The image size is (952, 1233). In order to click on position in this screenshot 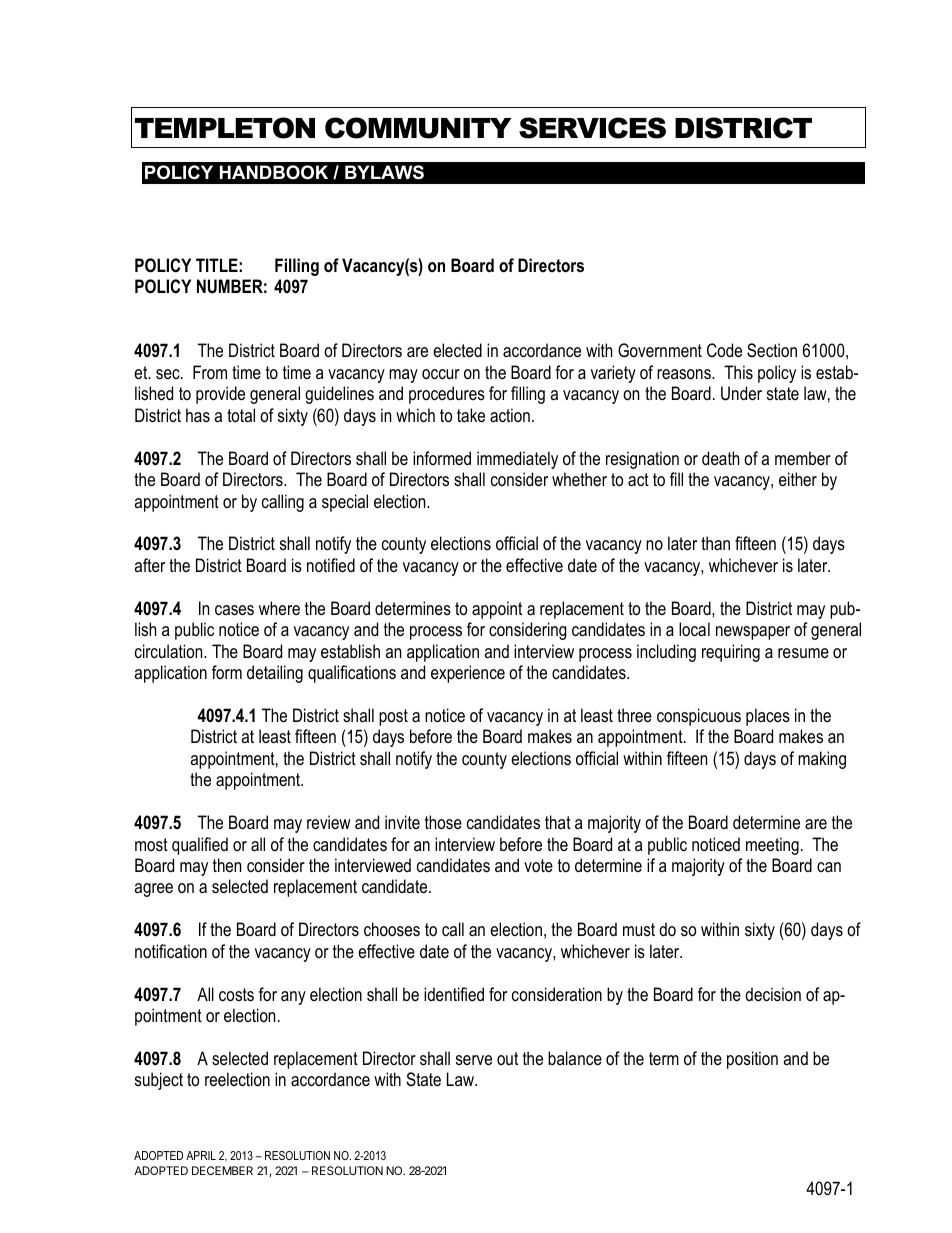, I will do `click(752, 1060)`.
